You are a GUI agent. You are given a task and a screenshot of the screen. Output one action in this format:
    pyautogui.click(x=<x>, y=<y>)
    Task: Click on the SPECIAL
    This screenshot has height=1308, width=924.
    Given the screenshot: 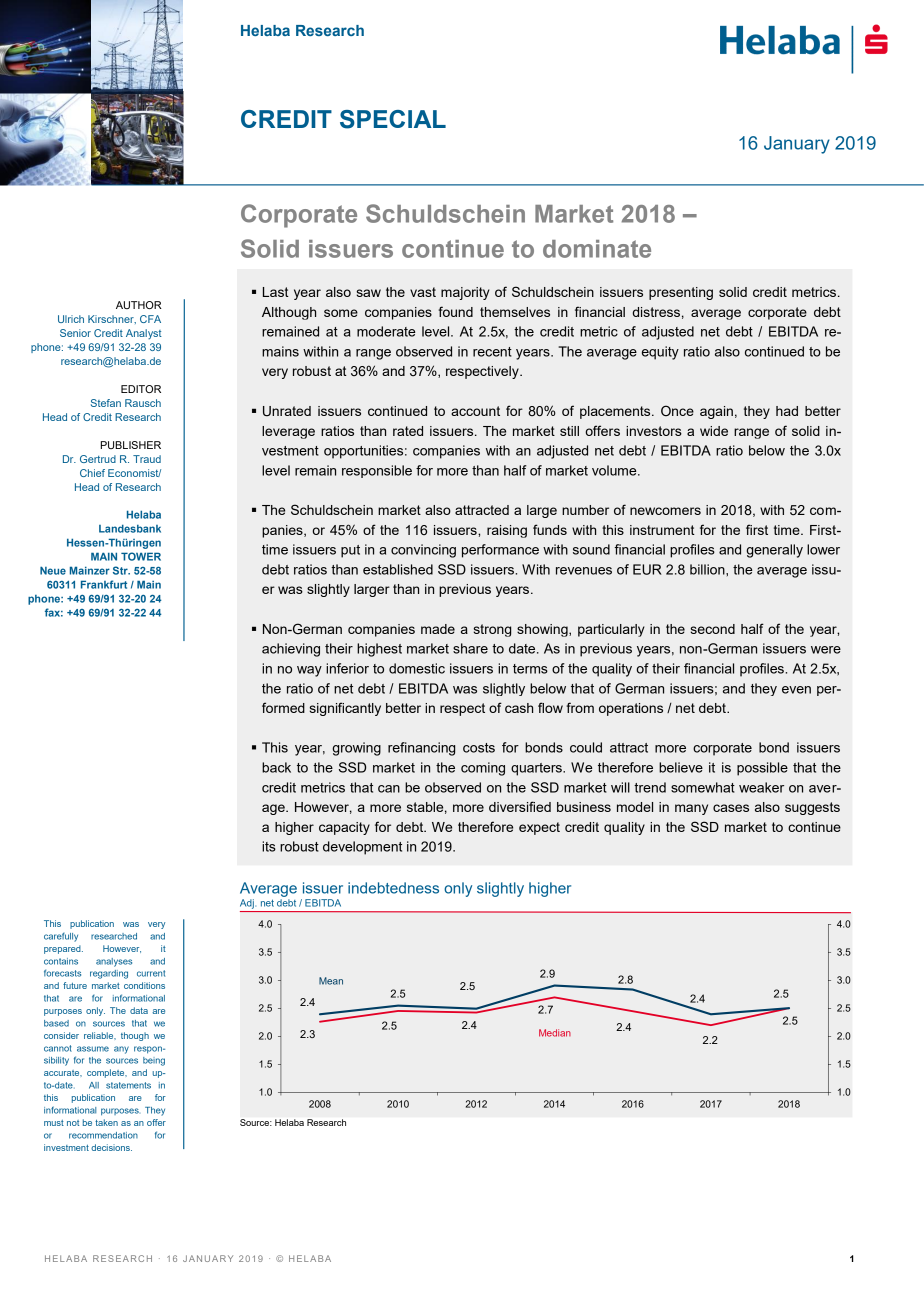 What is the action you would take?
    pyautogui.click(x=393, y=119)
